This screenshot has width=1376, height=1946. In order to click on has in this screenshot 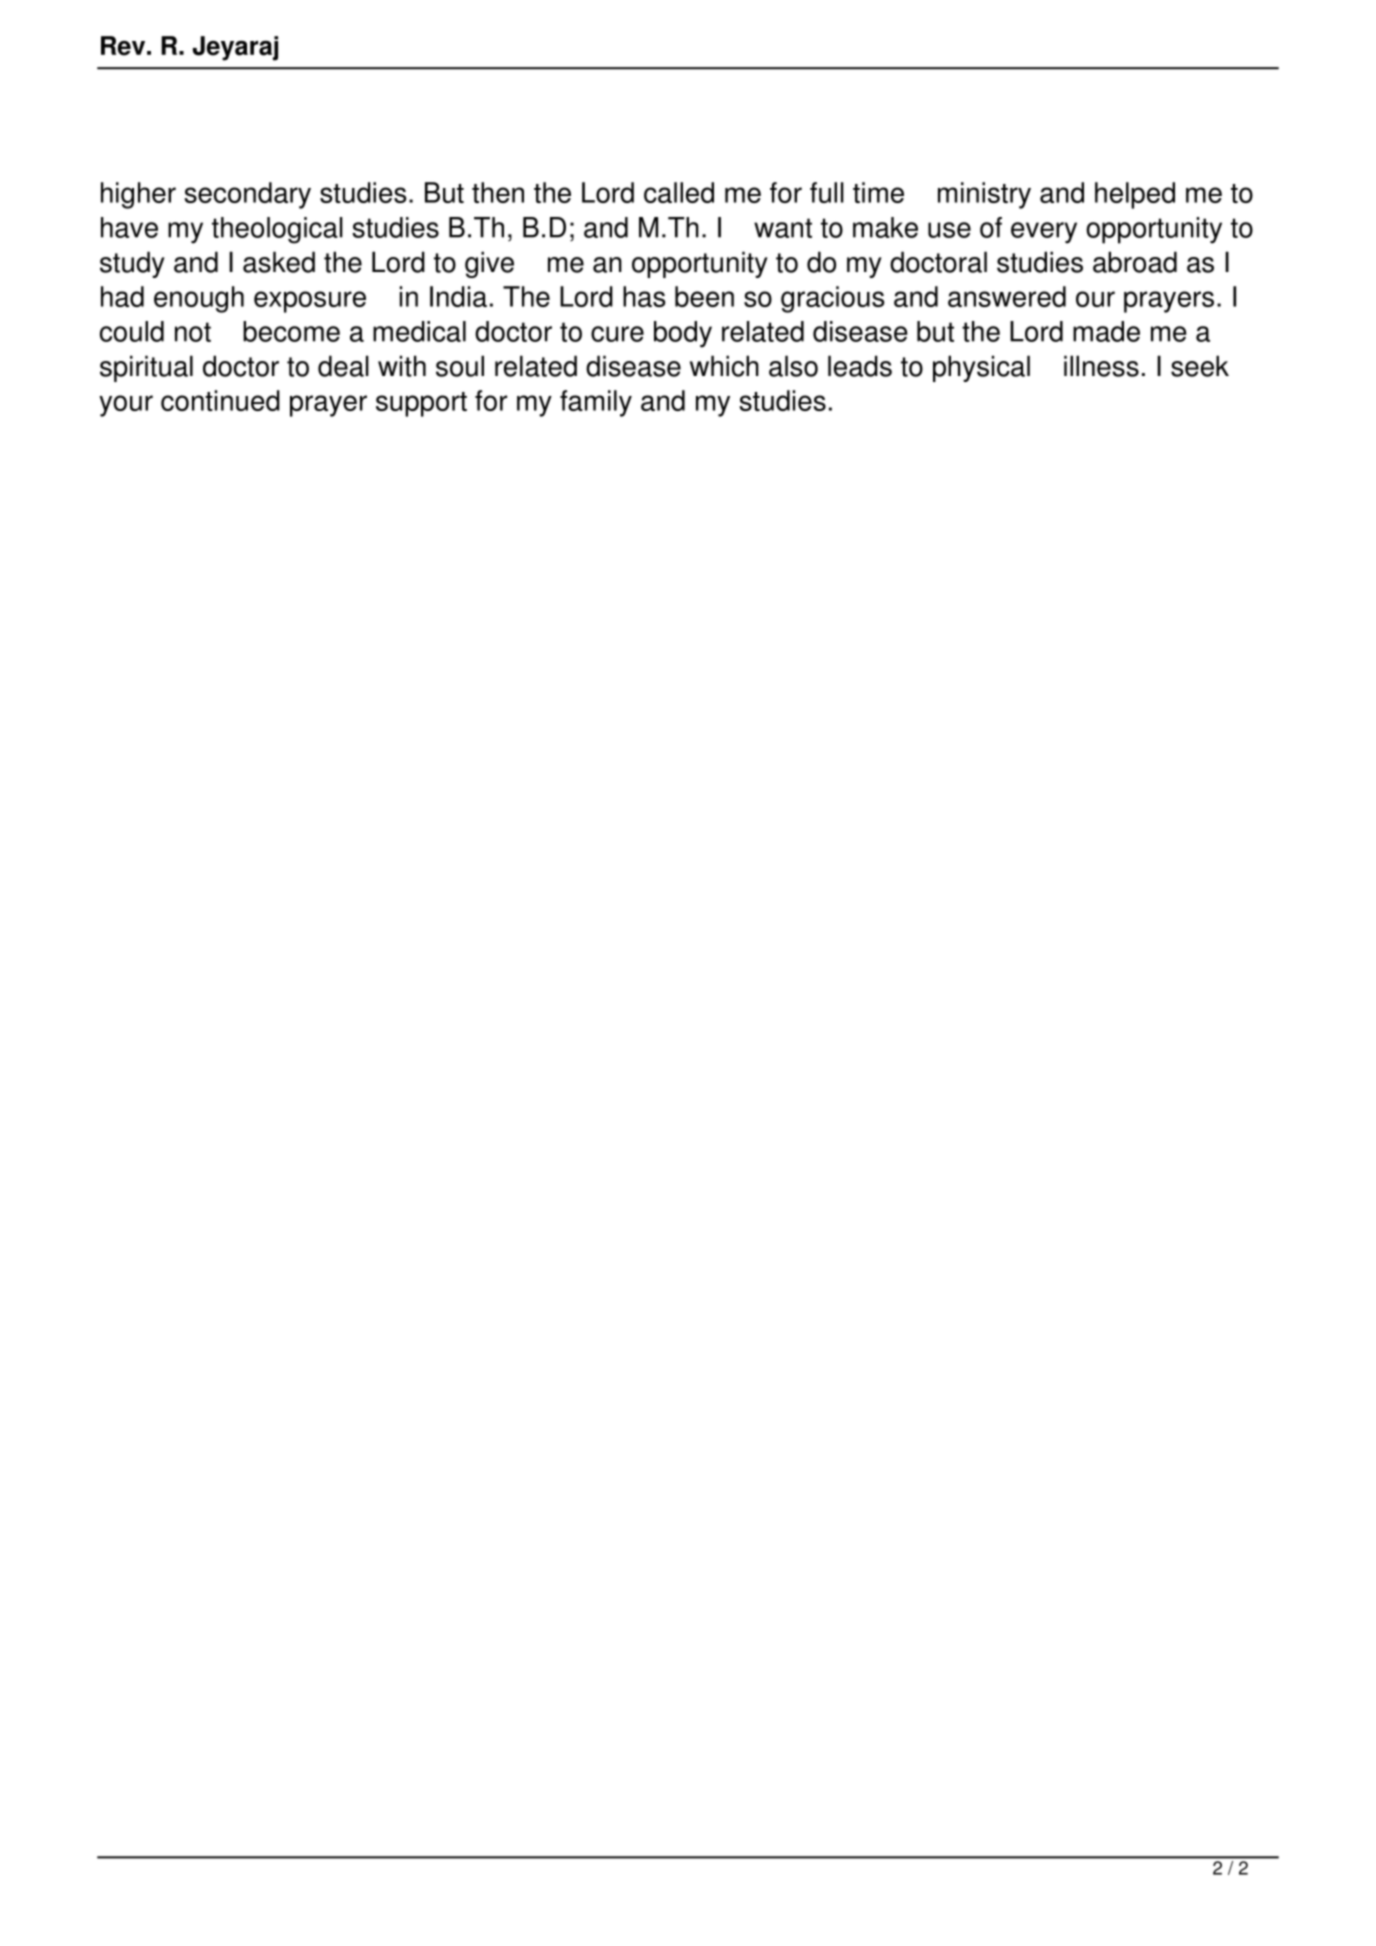, I will do `click(644, 296)`.
